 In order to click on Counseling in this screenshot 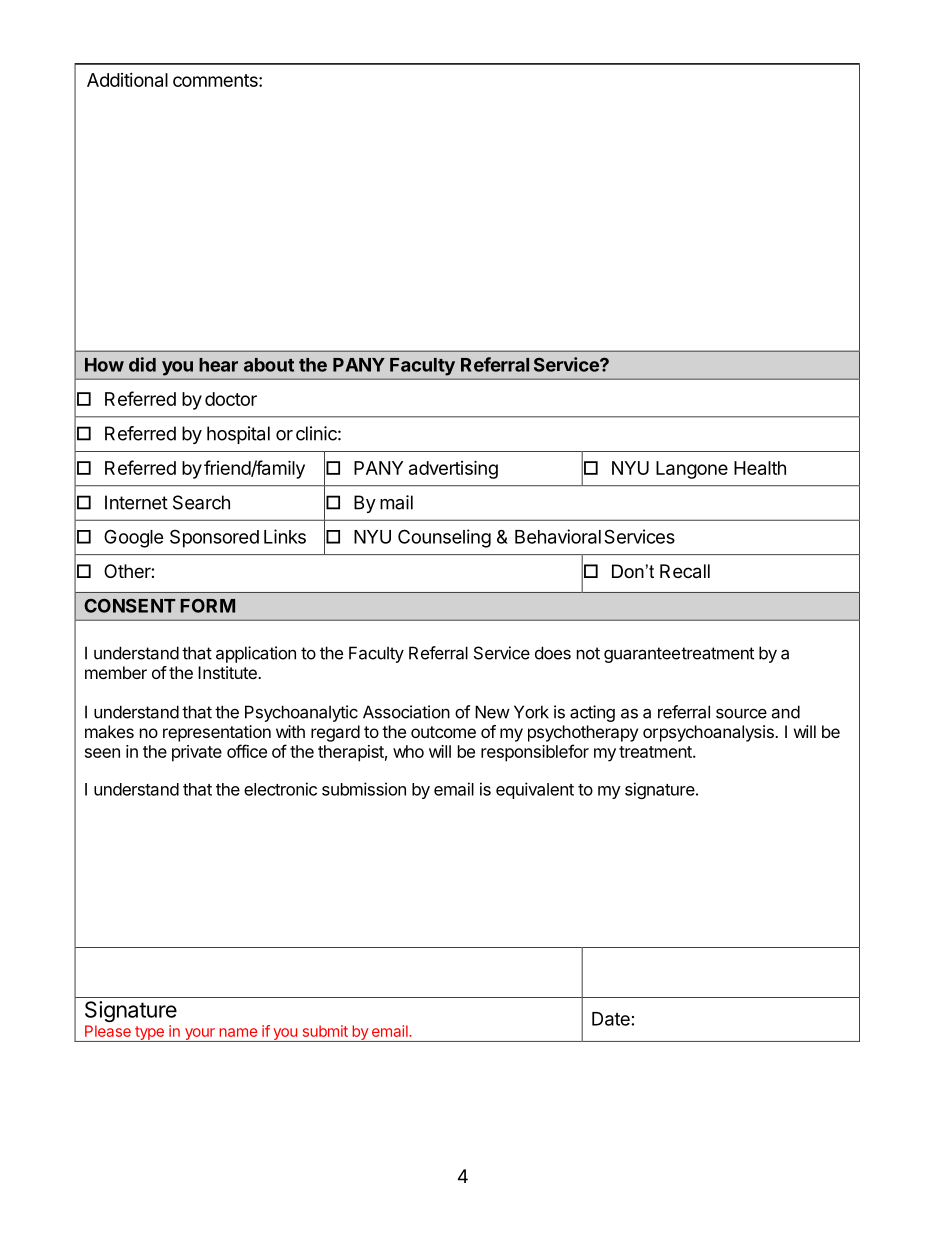, I will do `click(444, 538)`.
